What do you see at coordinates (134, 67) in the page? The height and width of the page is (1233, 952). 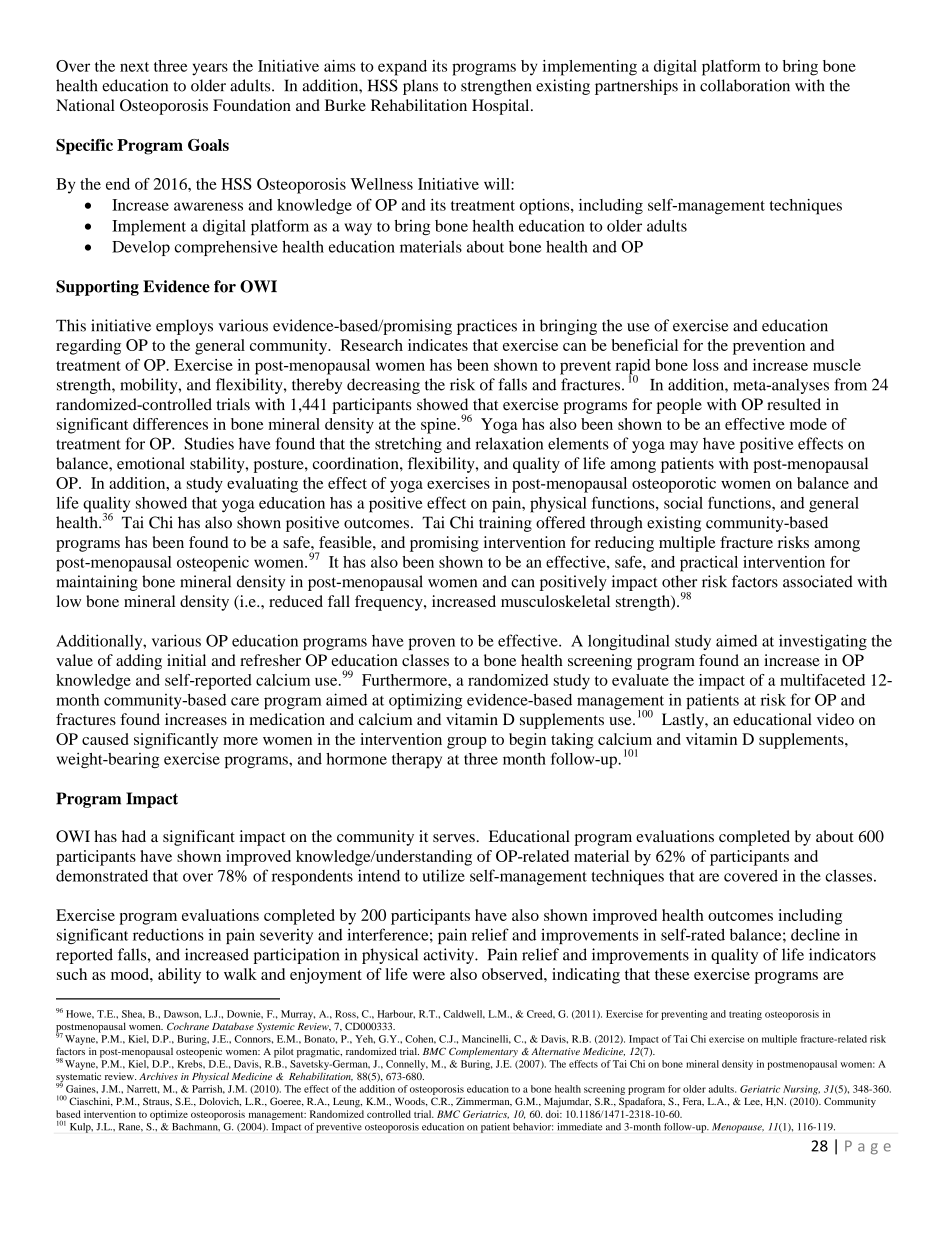 I see `next` at bounding box center [134, 67].
